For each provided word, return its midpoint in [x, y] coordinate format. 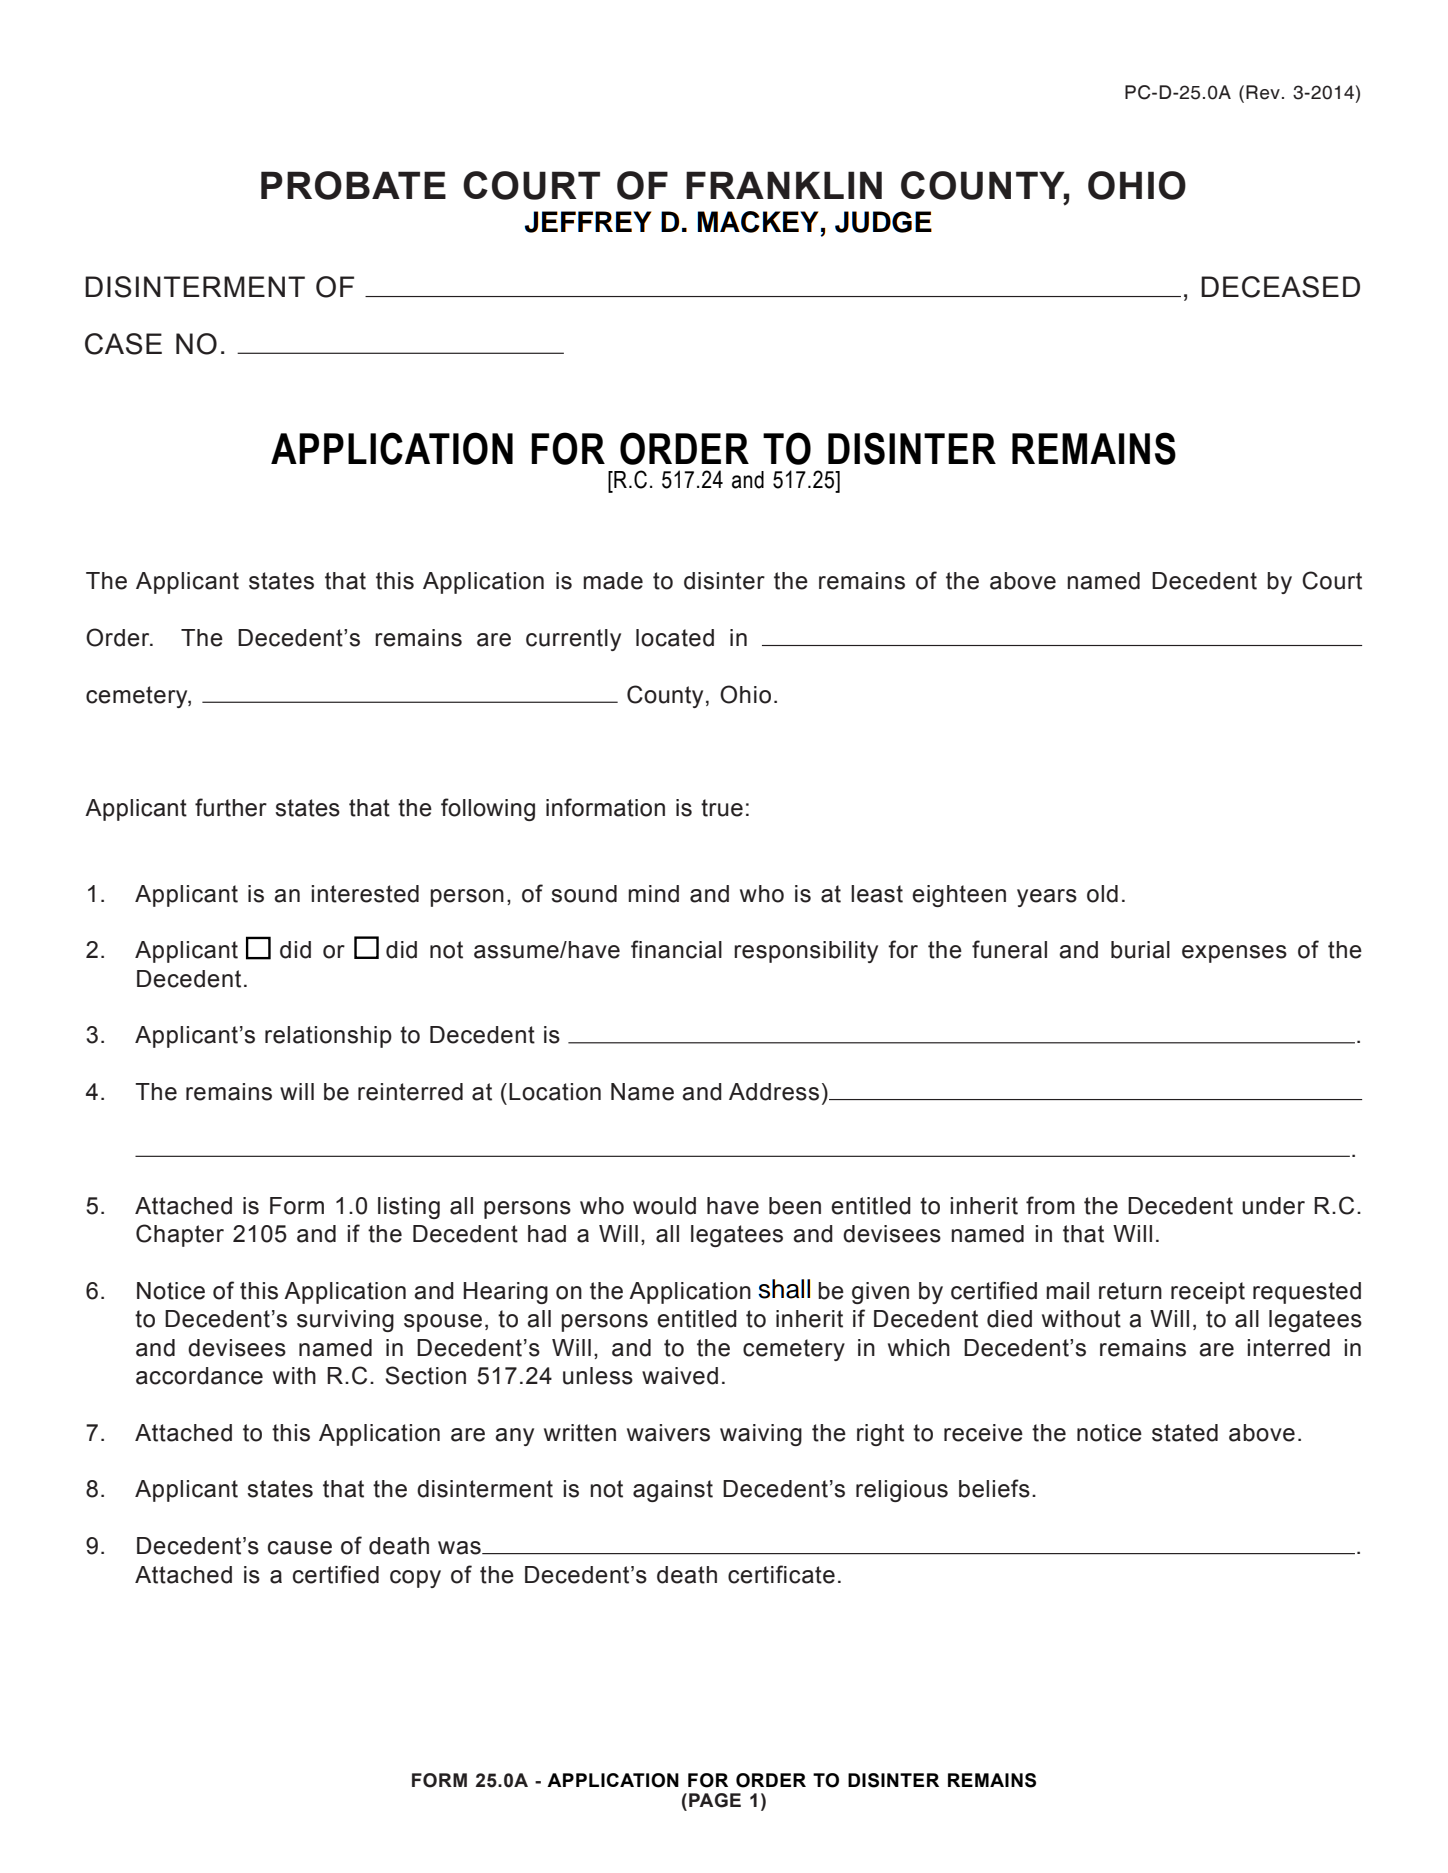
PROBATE [353, 185]
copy [415, 1579]
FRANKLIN [784, 185]
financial [676, 949]
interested [365, 894]
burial [1140, 950]
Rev [1263, 92]
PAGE [715, 1800]
